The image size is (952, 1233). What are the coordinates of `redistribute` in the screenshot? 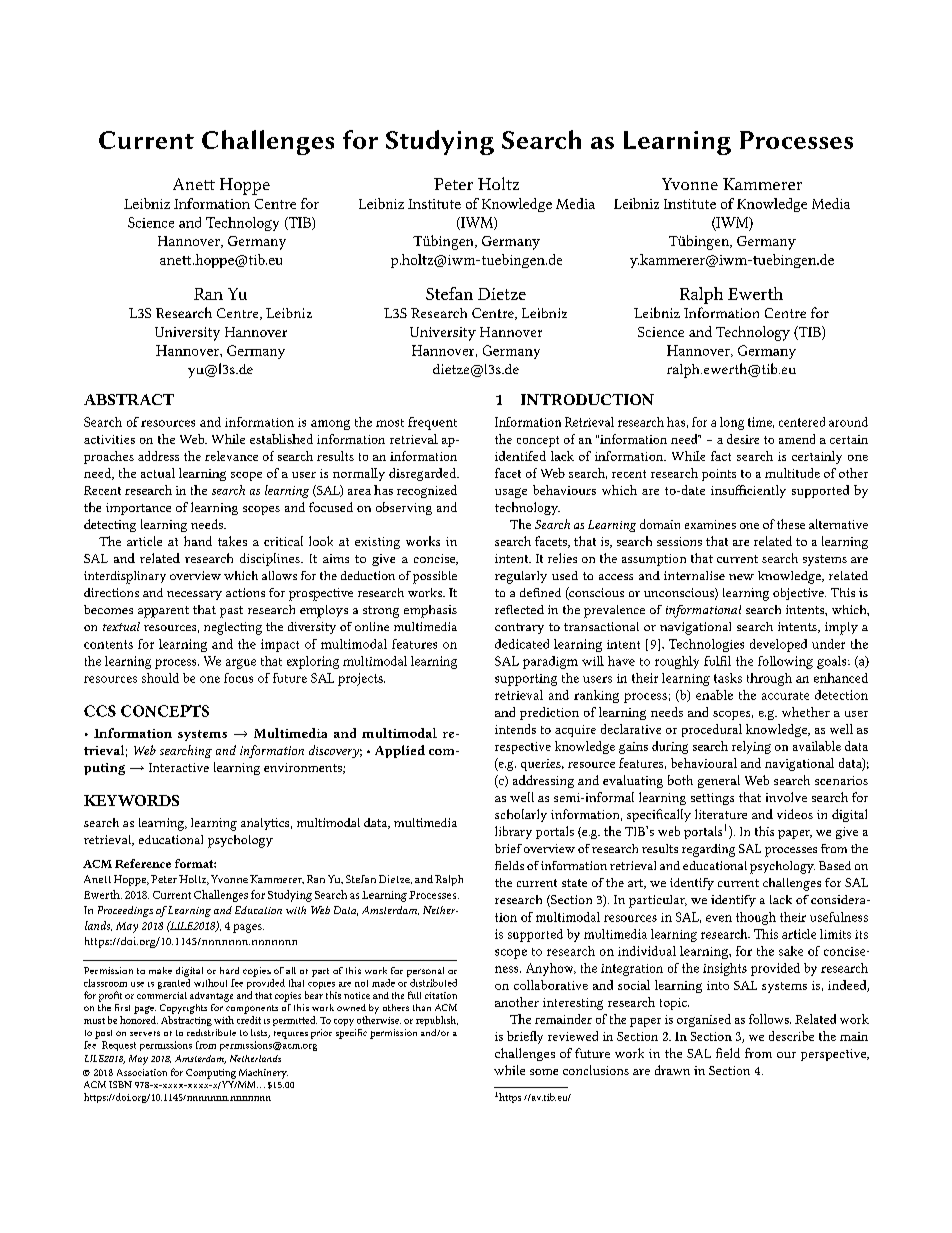 It's located at (211, 1032).
